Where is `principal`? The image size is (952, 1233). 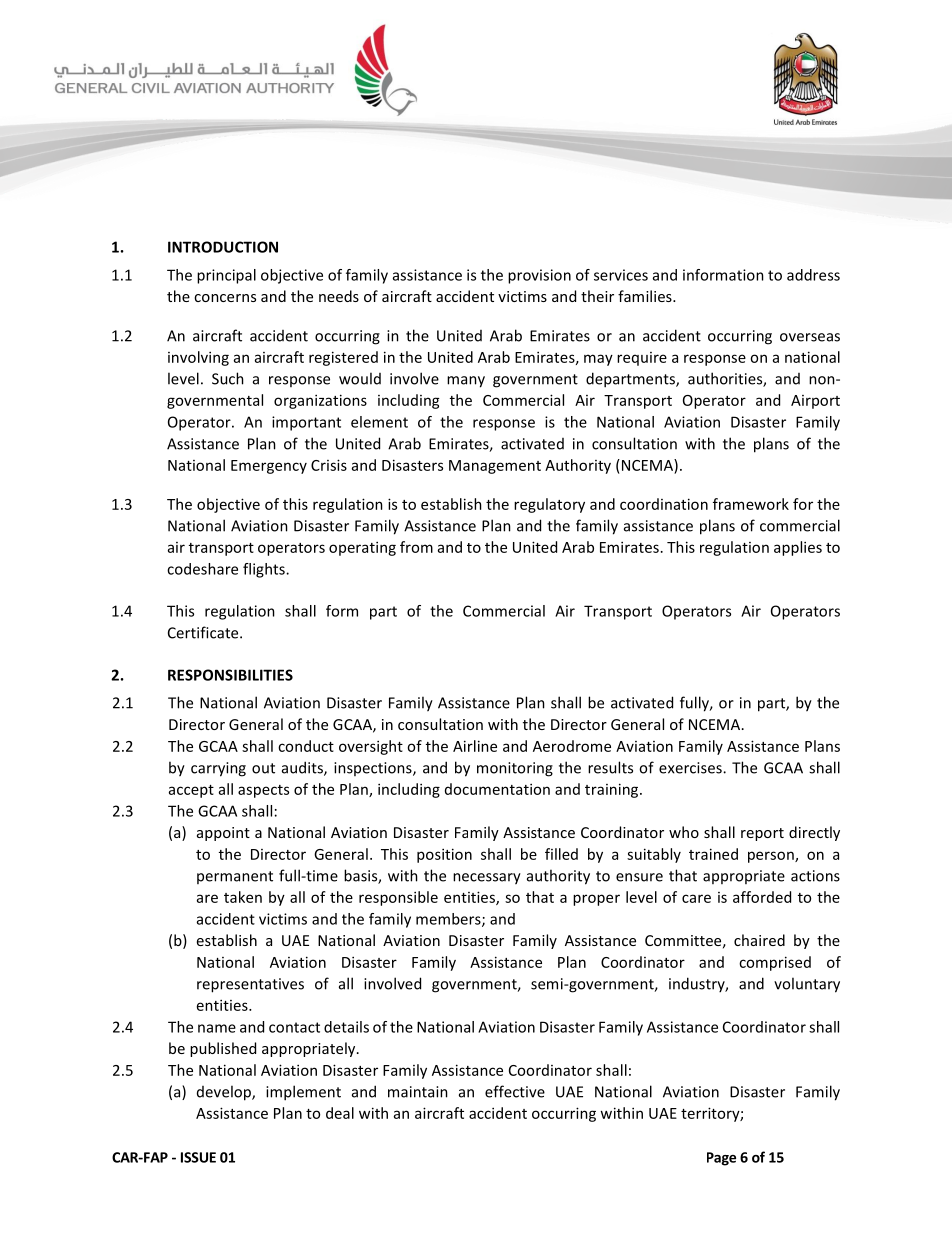
principal is located at coordinates (226, 276).
